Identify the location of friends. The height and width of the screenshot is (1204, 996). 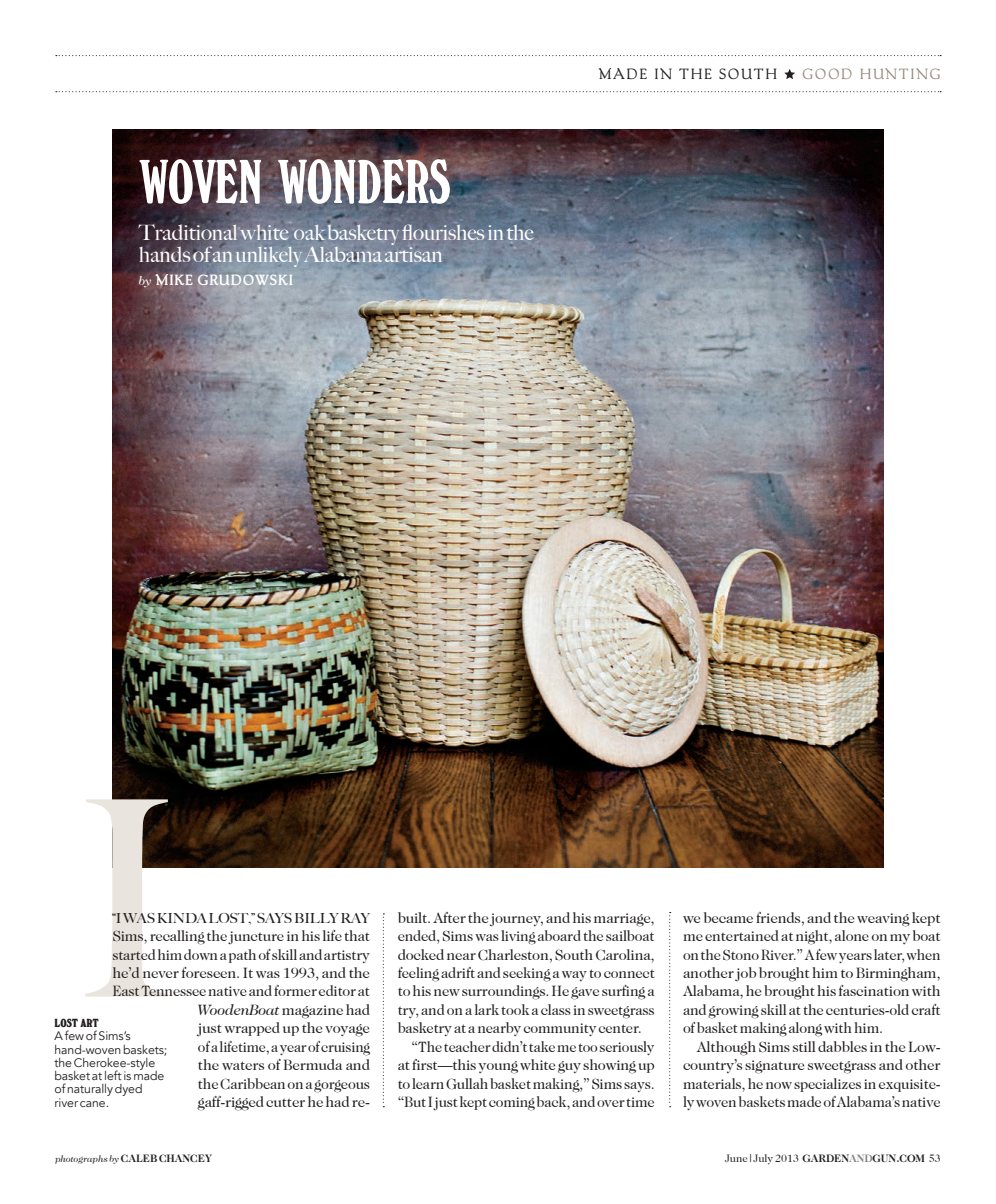
(779, 917).
